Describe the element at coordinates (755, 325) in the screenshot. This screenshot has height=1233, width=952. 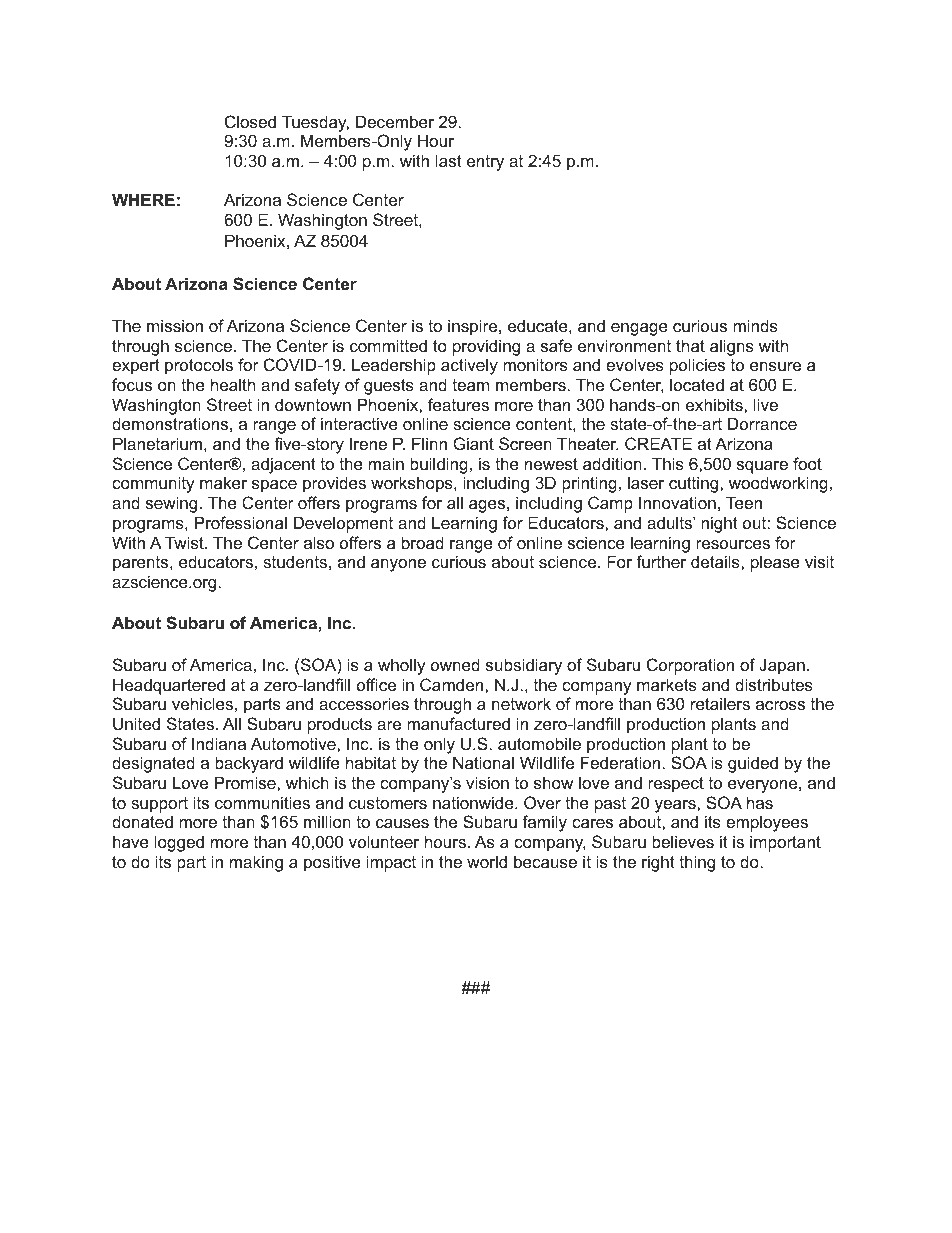
I see `minds` at that location.
